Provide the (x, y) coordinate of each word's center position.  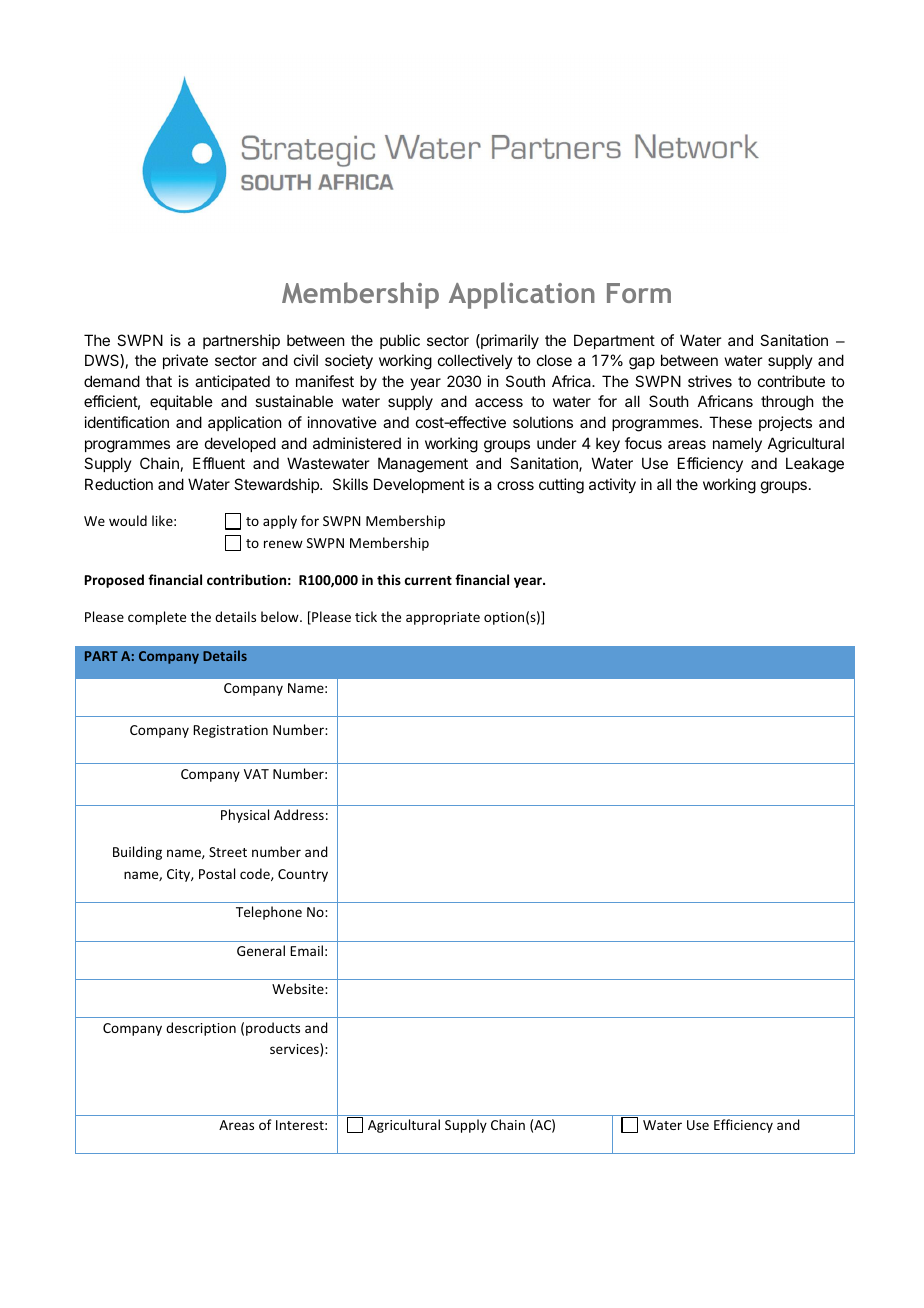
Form (639, 293)
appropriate (443, 618)
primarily (509, 341)
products (273, 1029)
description (201, 1029)
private (185, 361)
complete (157, 618)
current (428, 580)
